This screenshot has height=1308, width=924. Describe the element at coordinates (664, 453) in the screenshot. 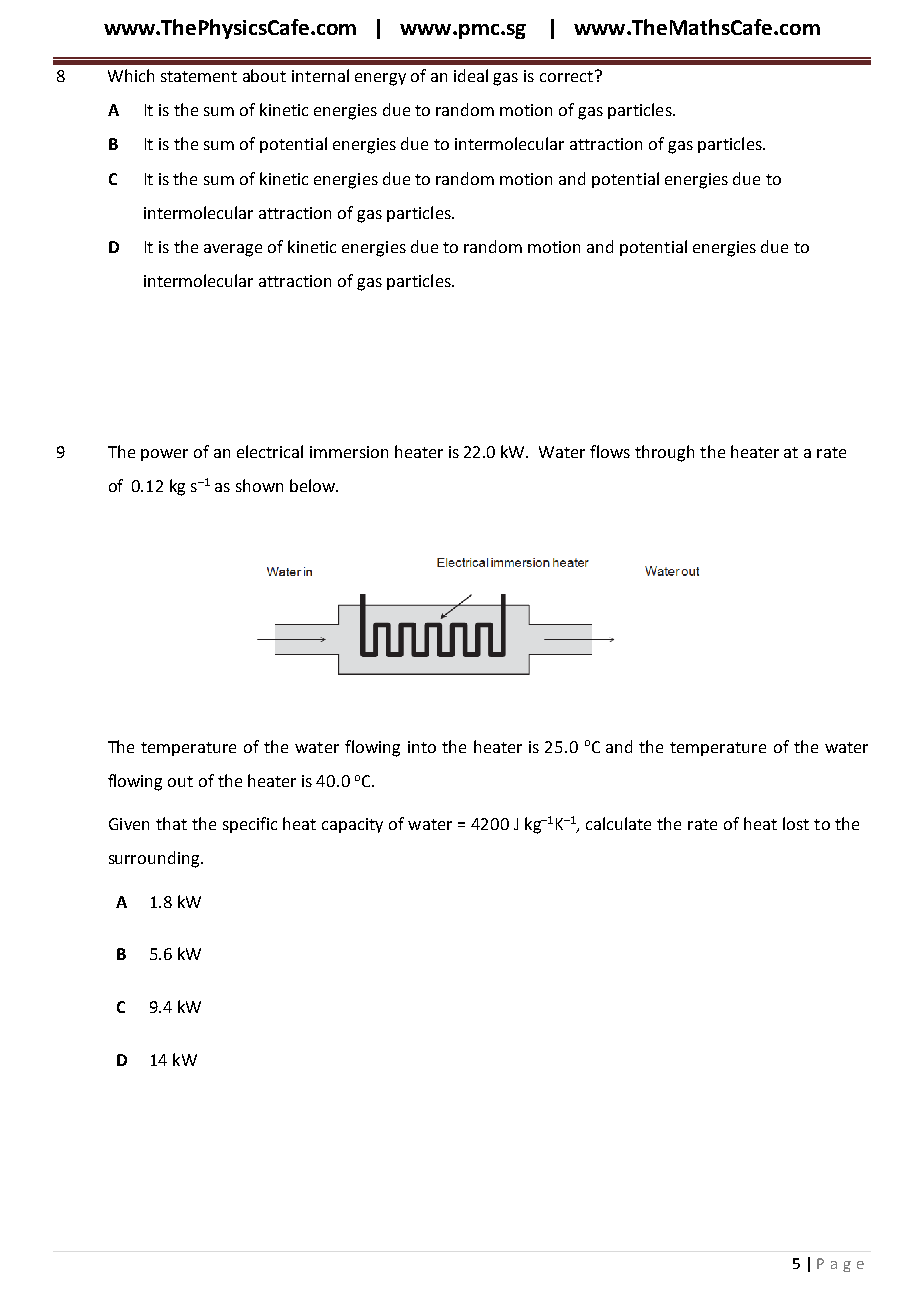

I see `through` at that location.
